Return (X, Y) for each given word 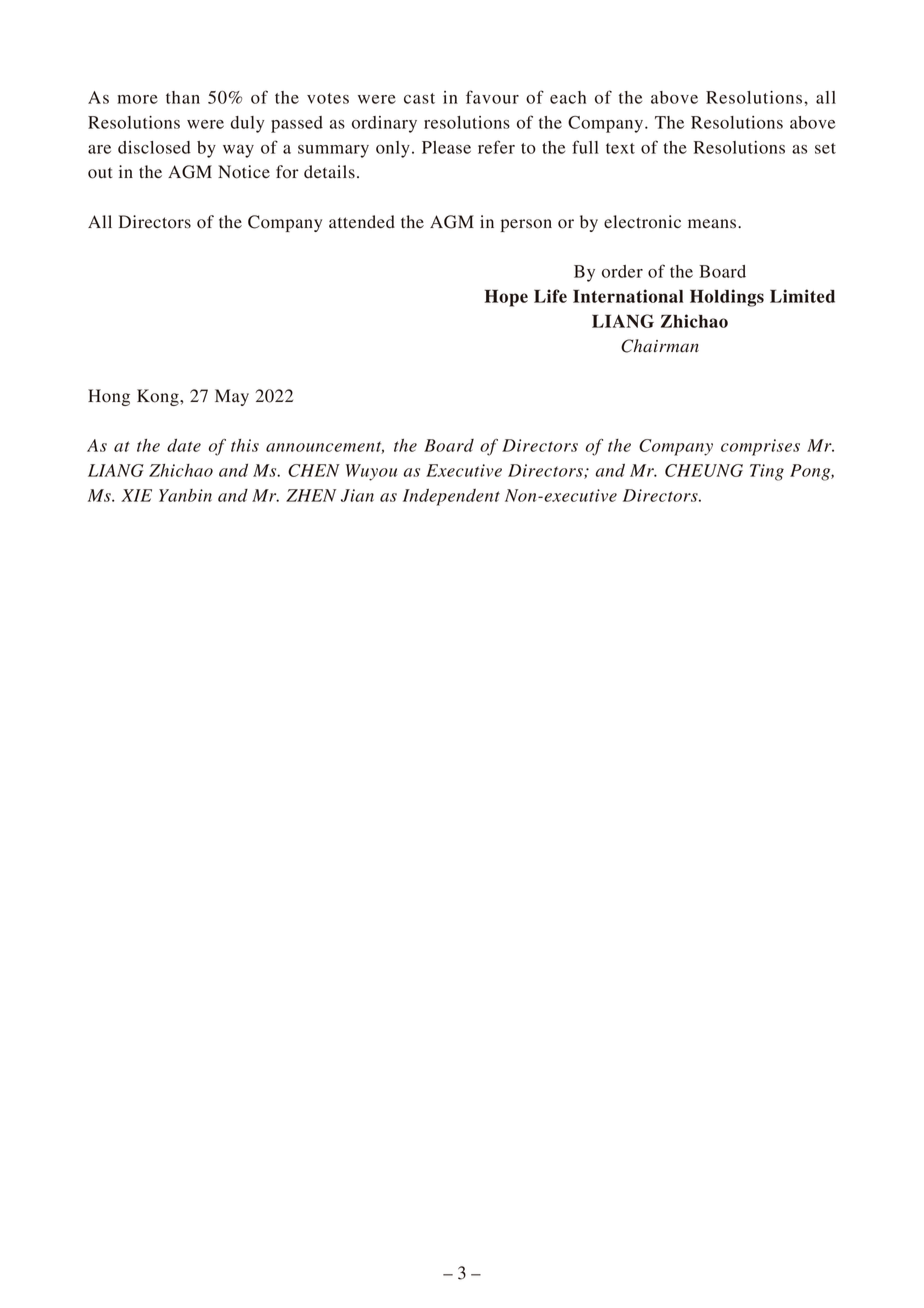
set (825, 148)
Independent (451, 497)
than (183, 97)
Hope (506, 298)
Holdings (727, 298)
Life (550, 296)
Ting (767, 472)
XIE (136, 495)
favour (492, 97)
